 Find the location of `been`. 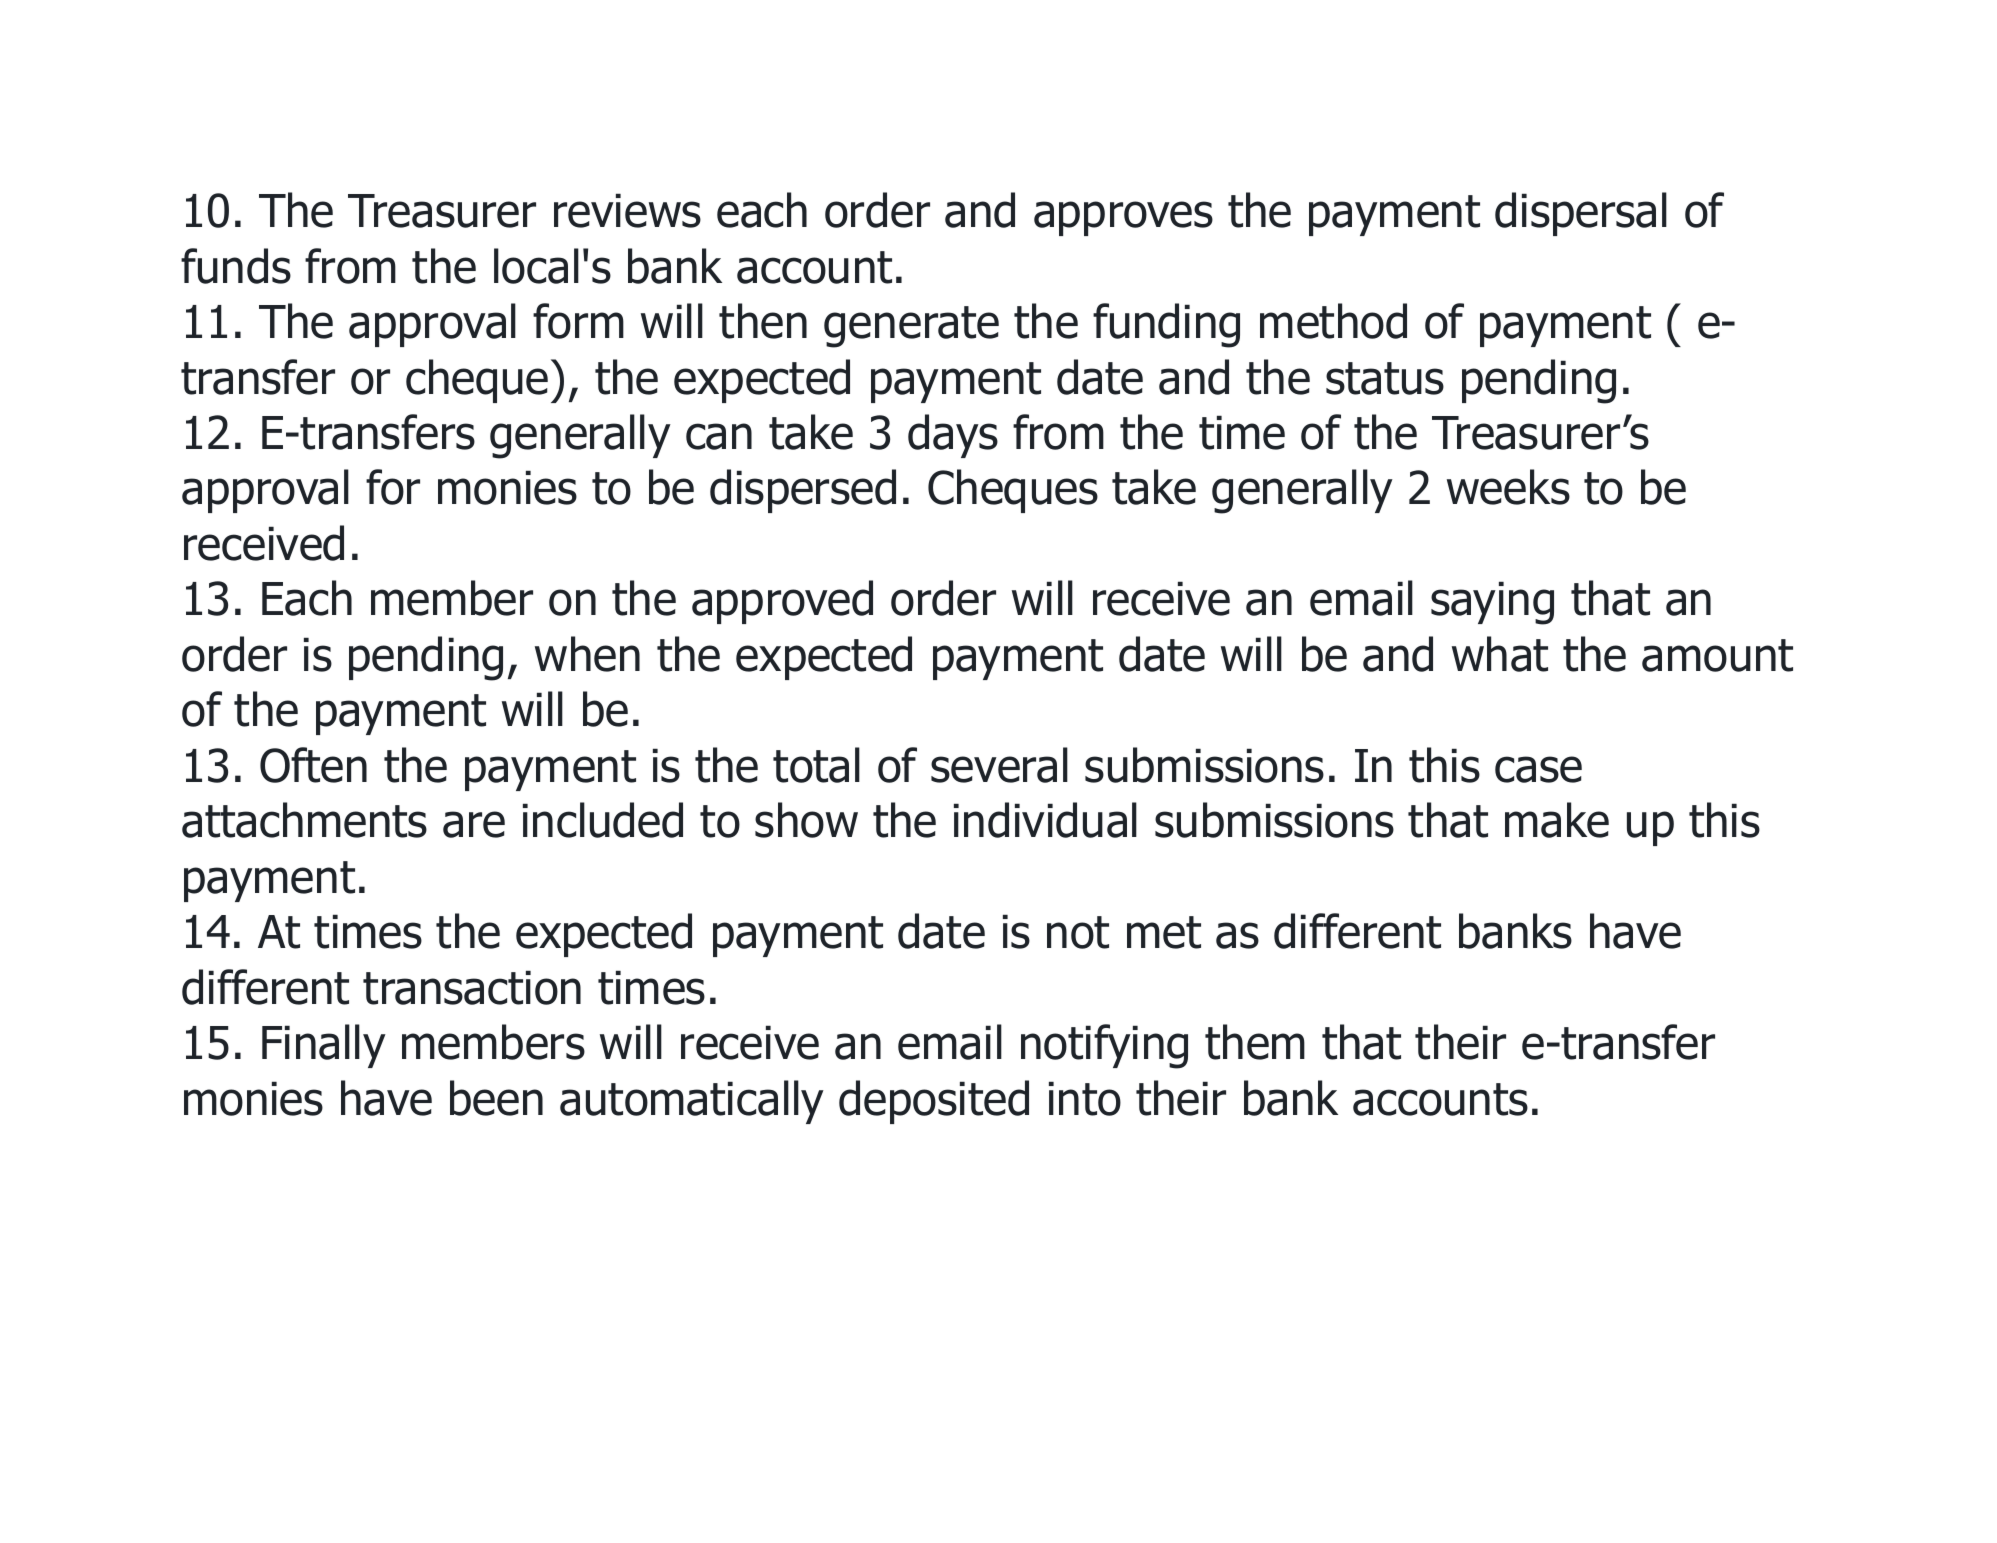

been is located at coordinates (496, 1098).
